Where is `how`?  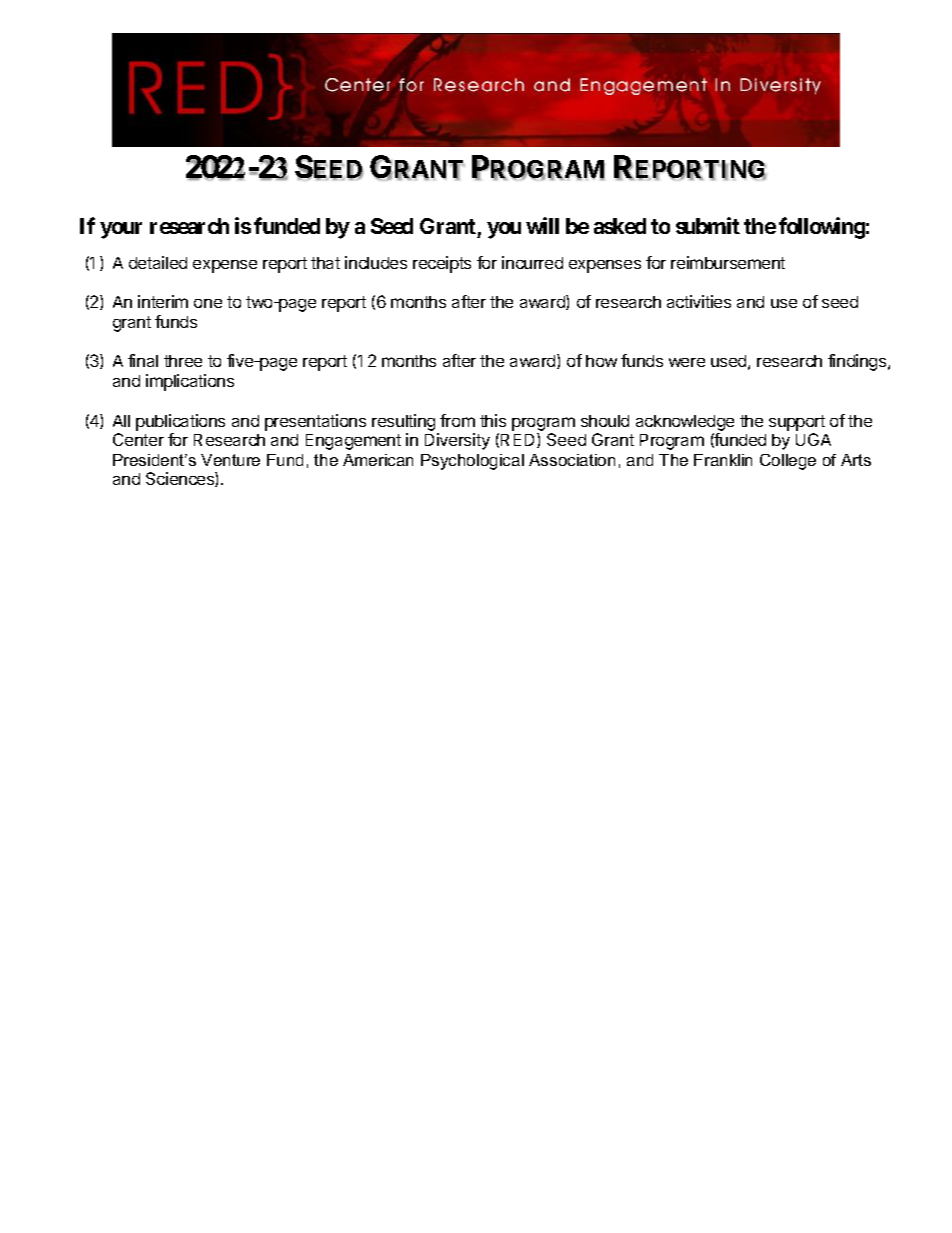 how is located at coordinates (601, 361).
